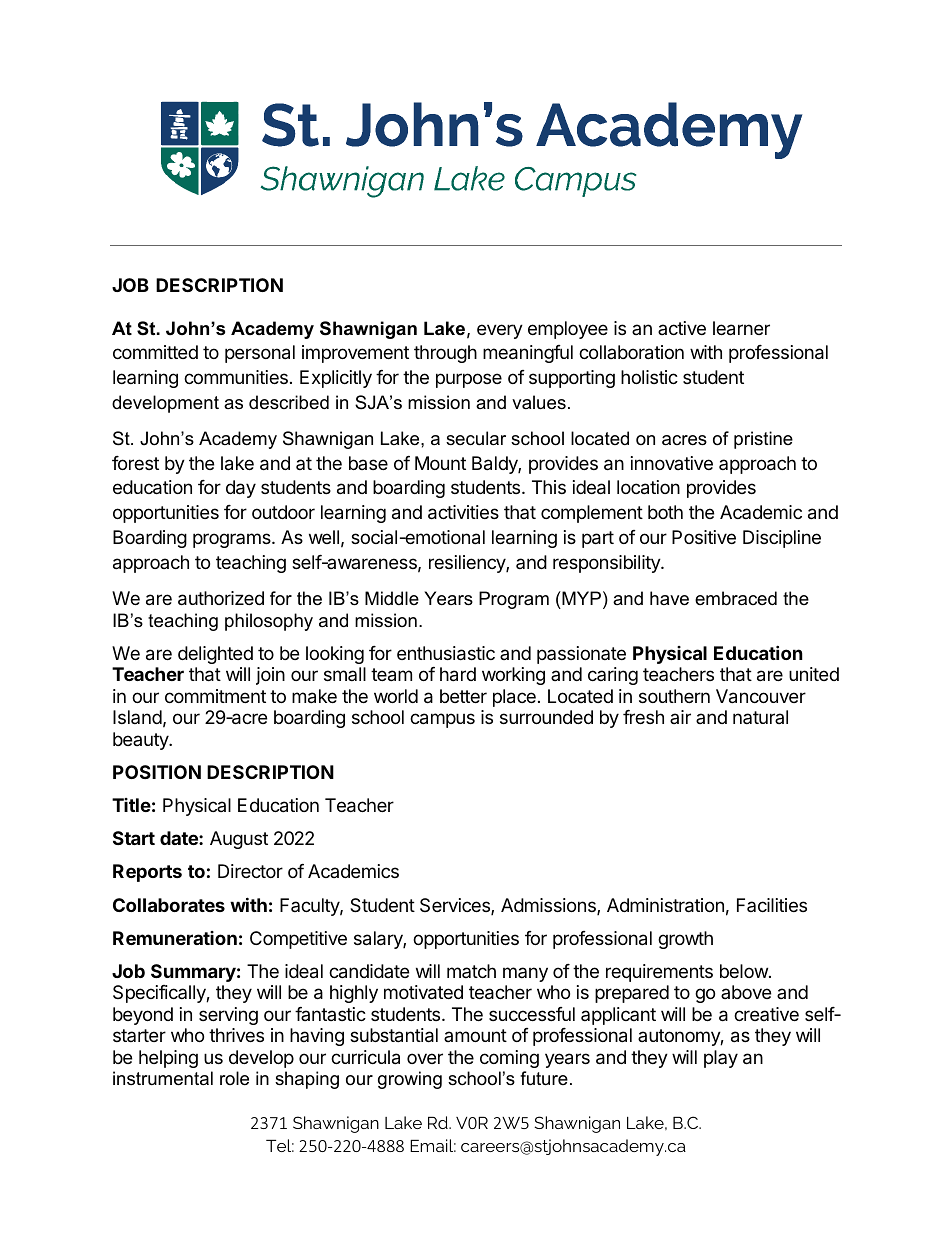  I want to click on embraced, so click(736, 598).
